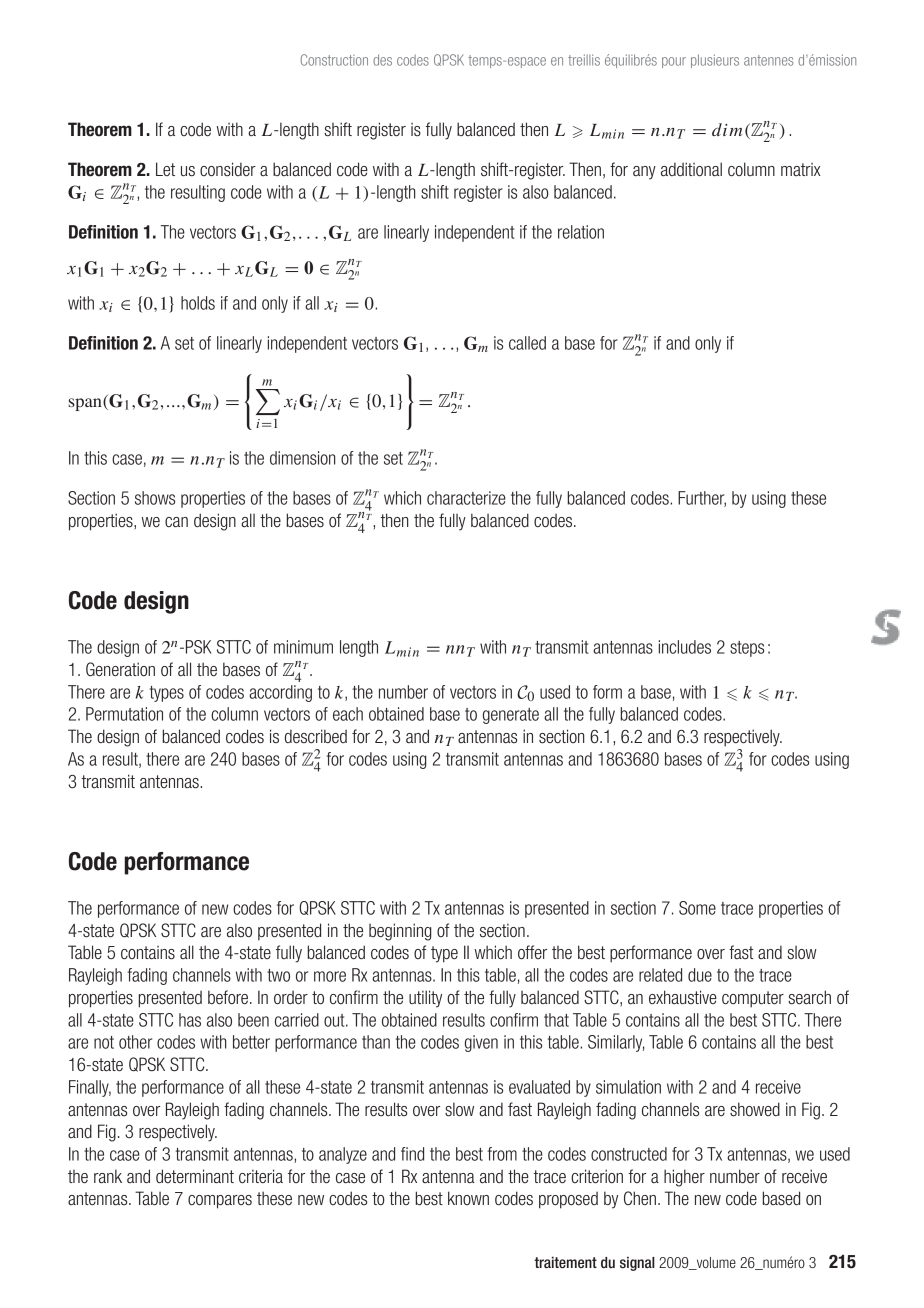 Image resolution: width=924 pixels, height=1308 pixels. What do you see at coordinates (702, 499) in the page?
I see `Further` at bounding box center [702, 499].
